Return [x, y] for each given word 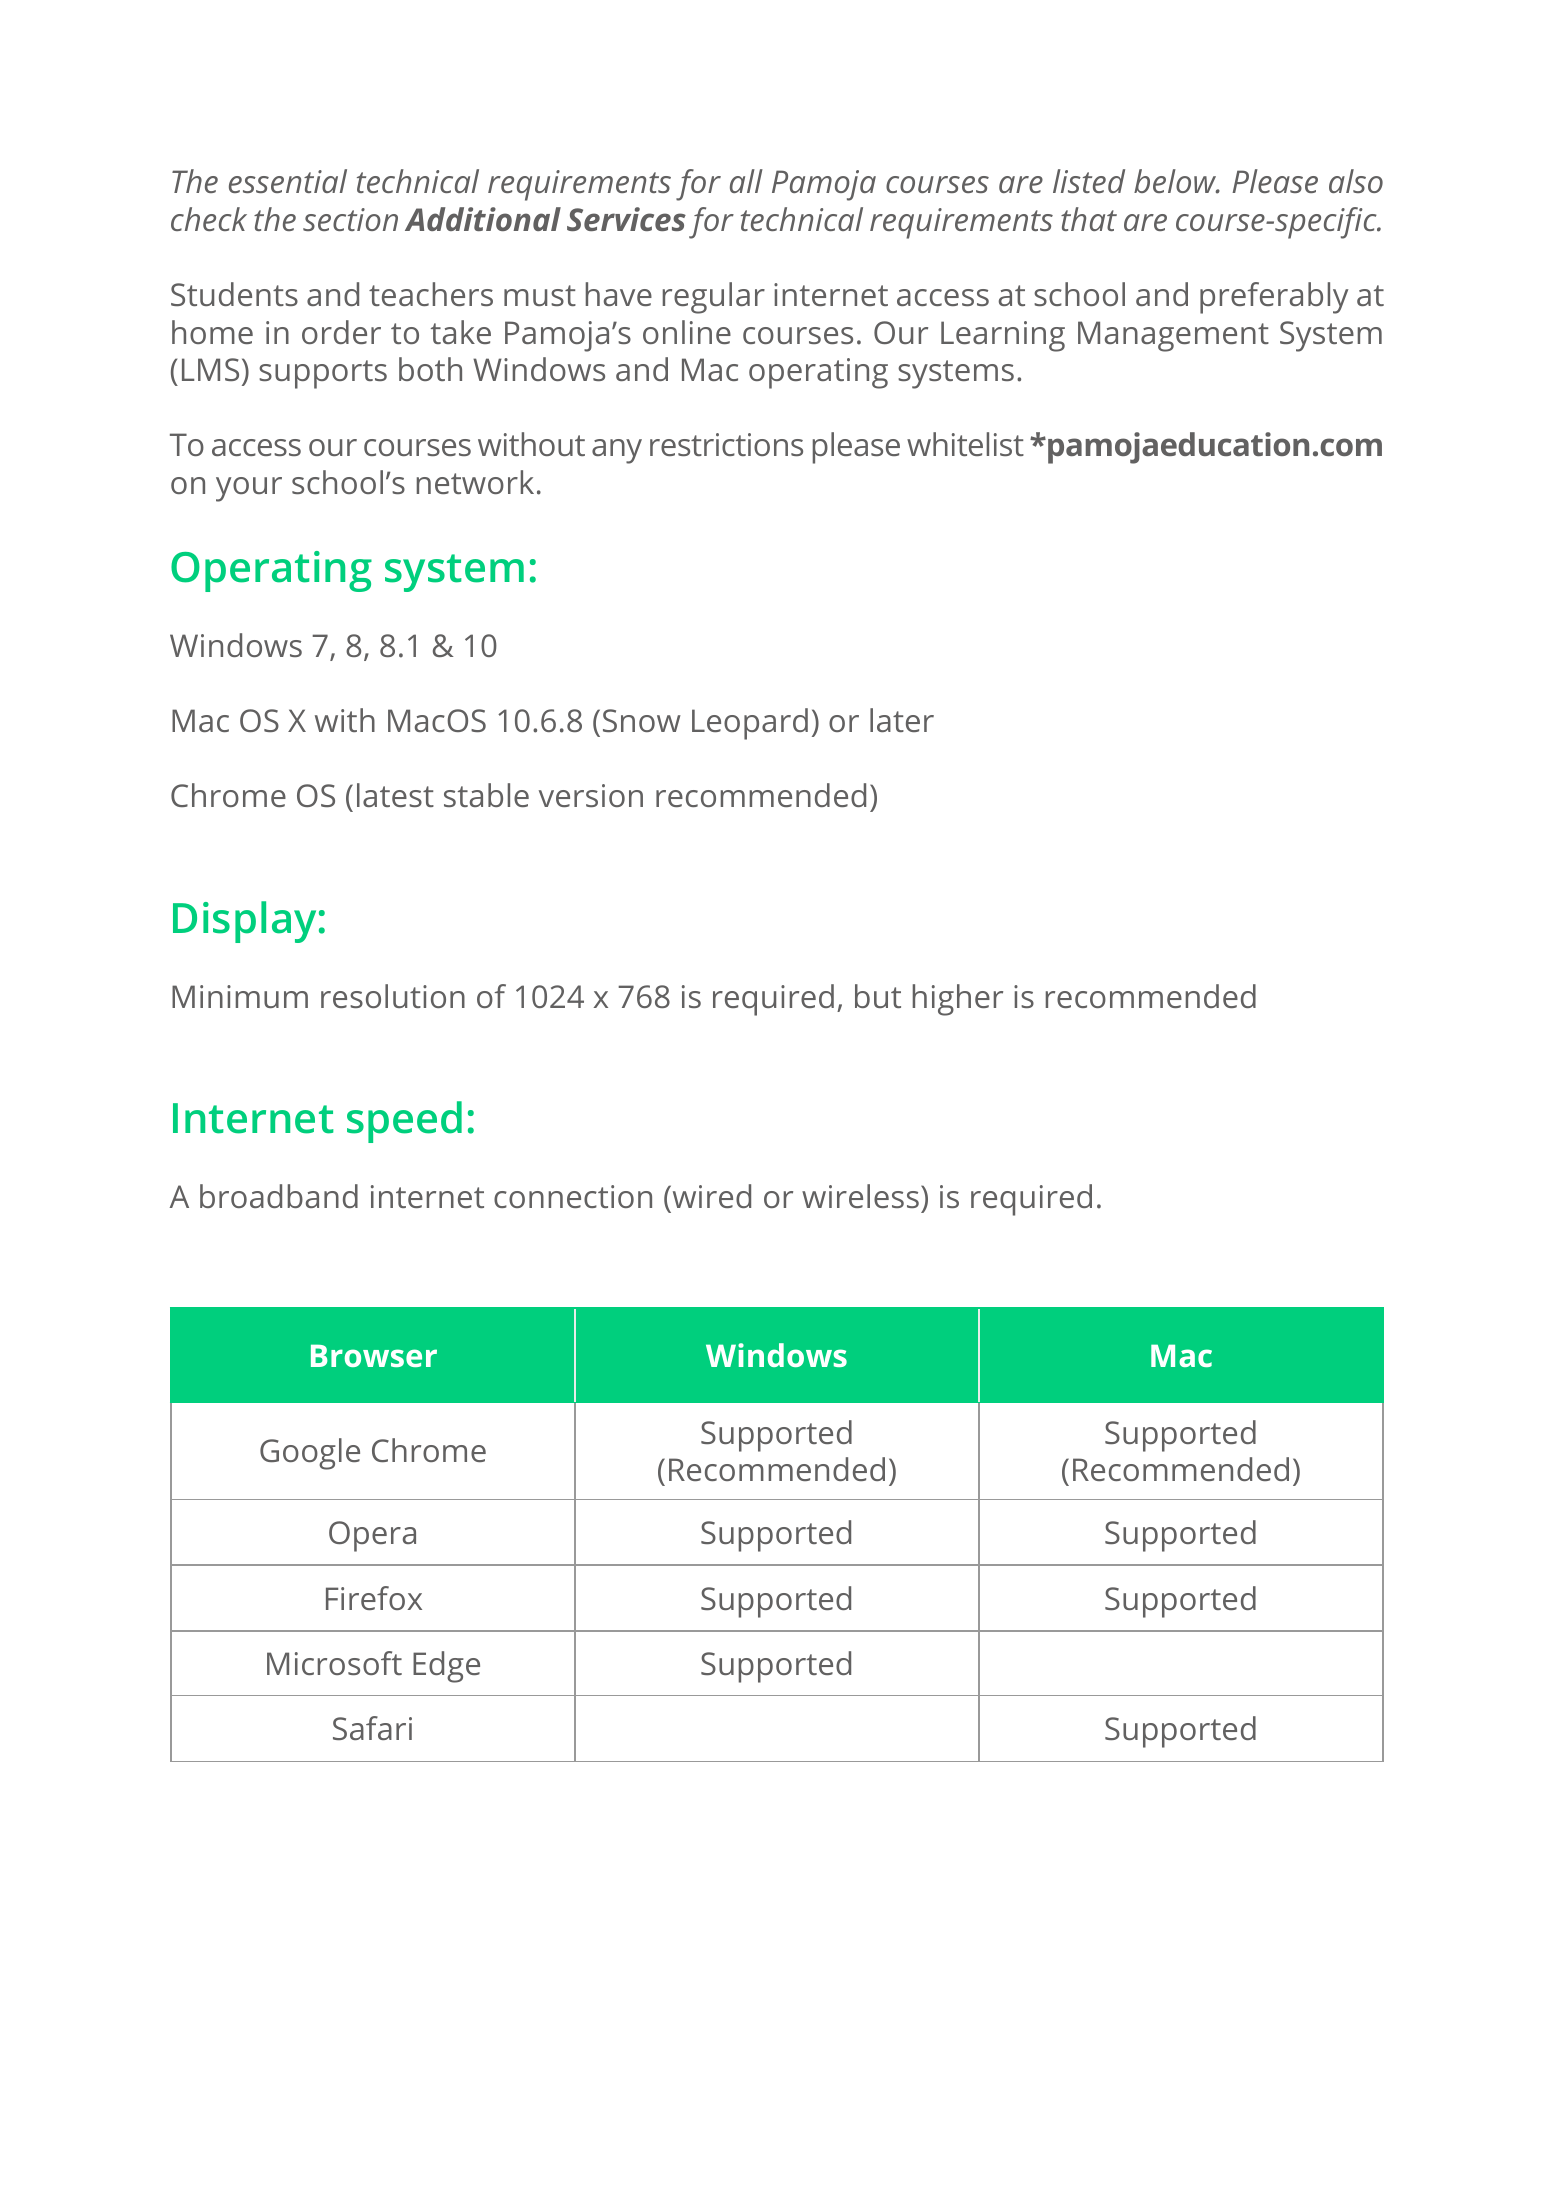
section [350, 219]
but [878, 996]
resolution [393, 996]
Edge [446, 1667]
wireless [860, 1196]
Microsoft [334, 1663]
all [746, 181]
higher [958, 1000]
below [1176, 181]
